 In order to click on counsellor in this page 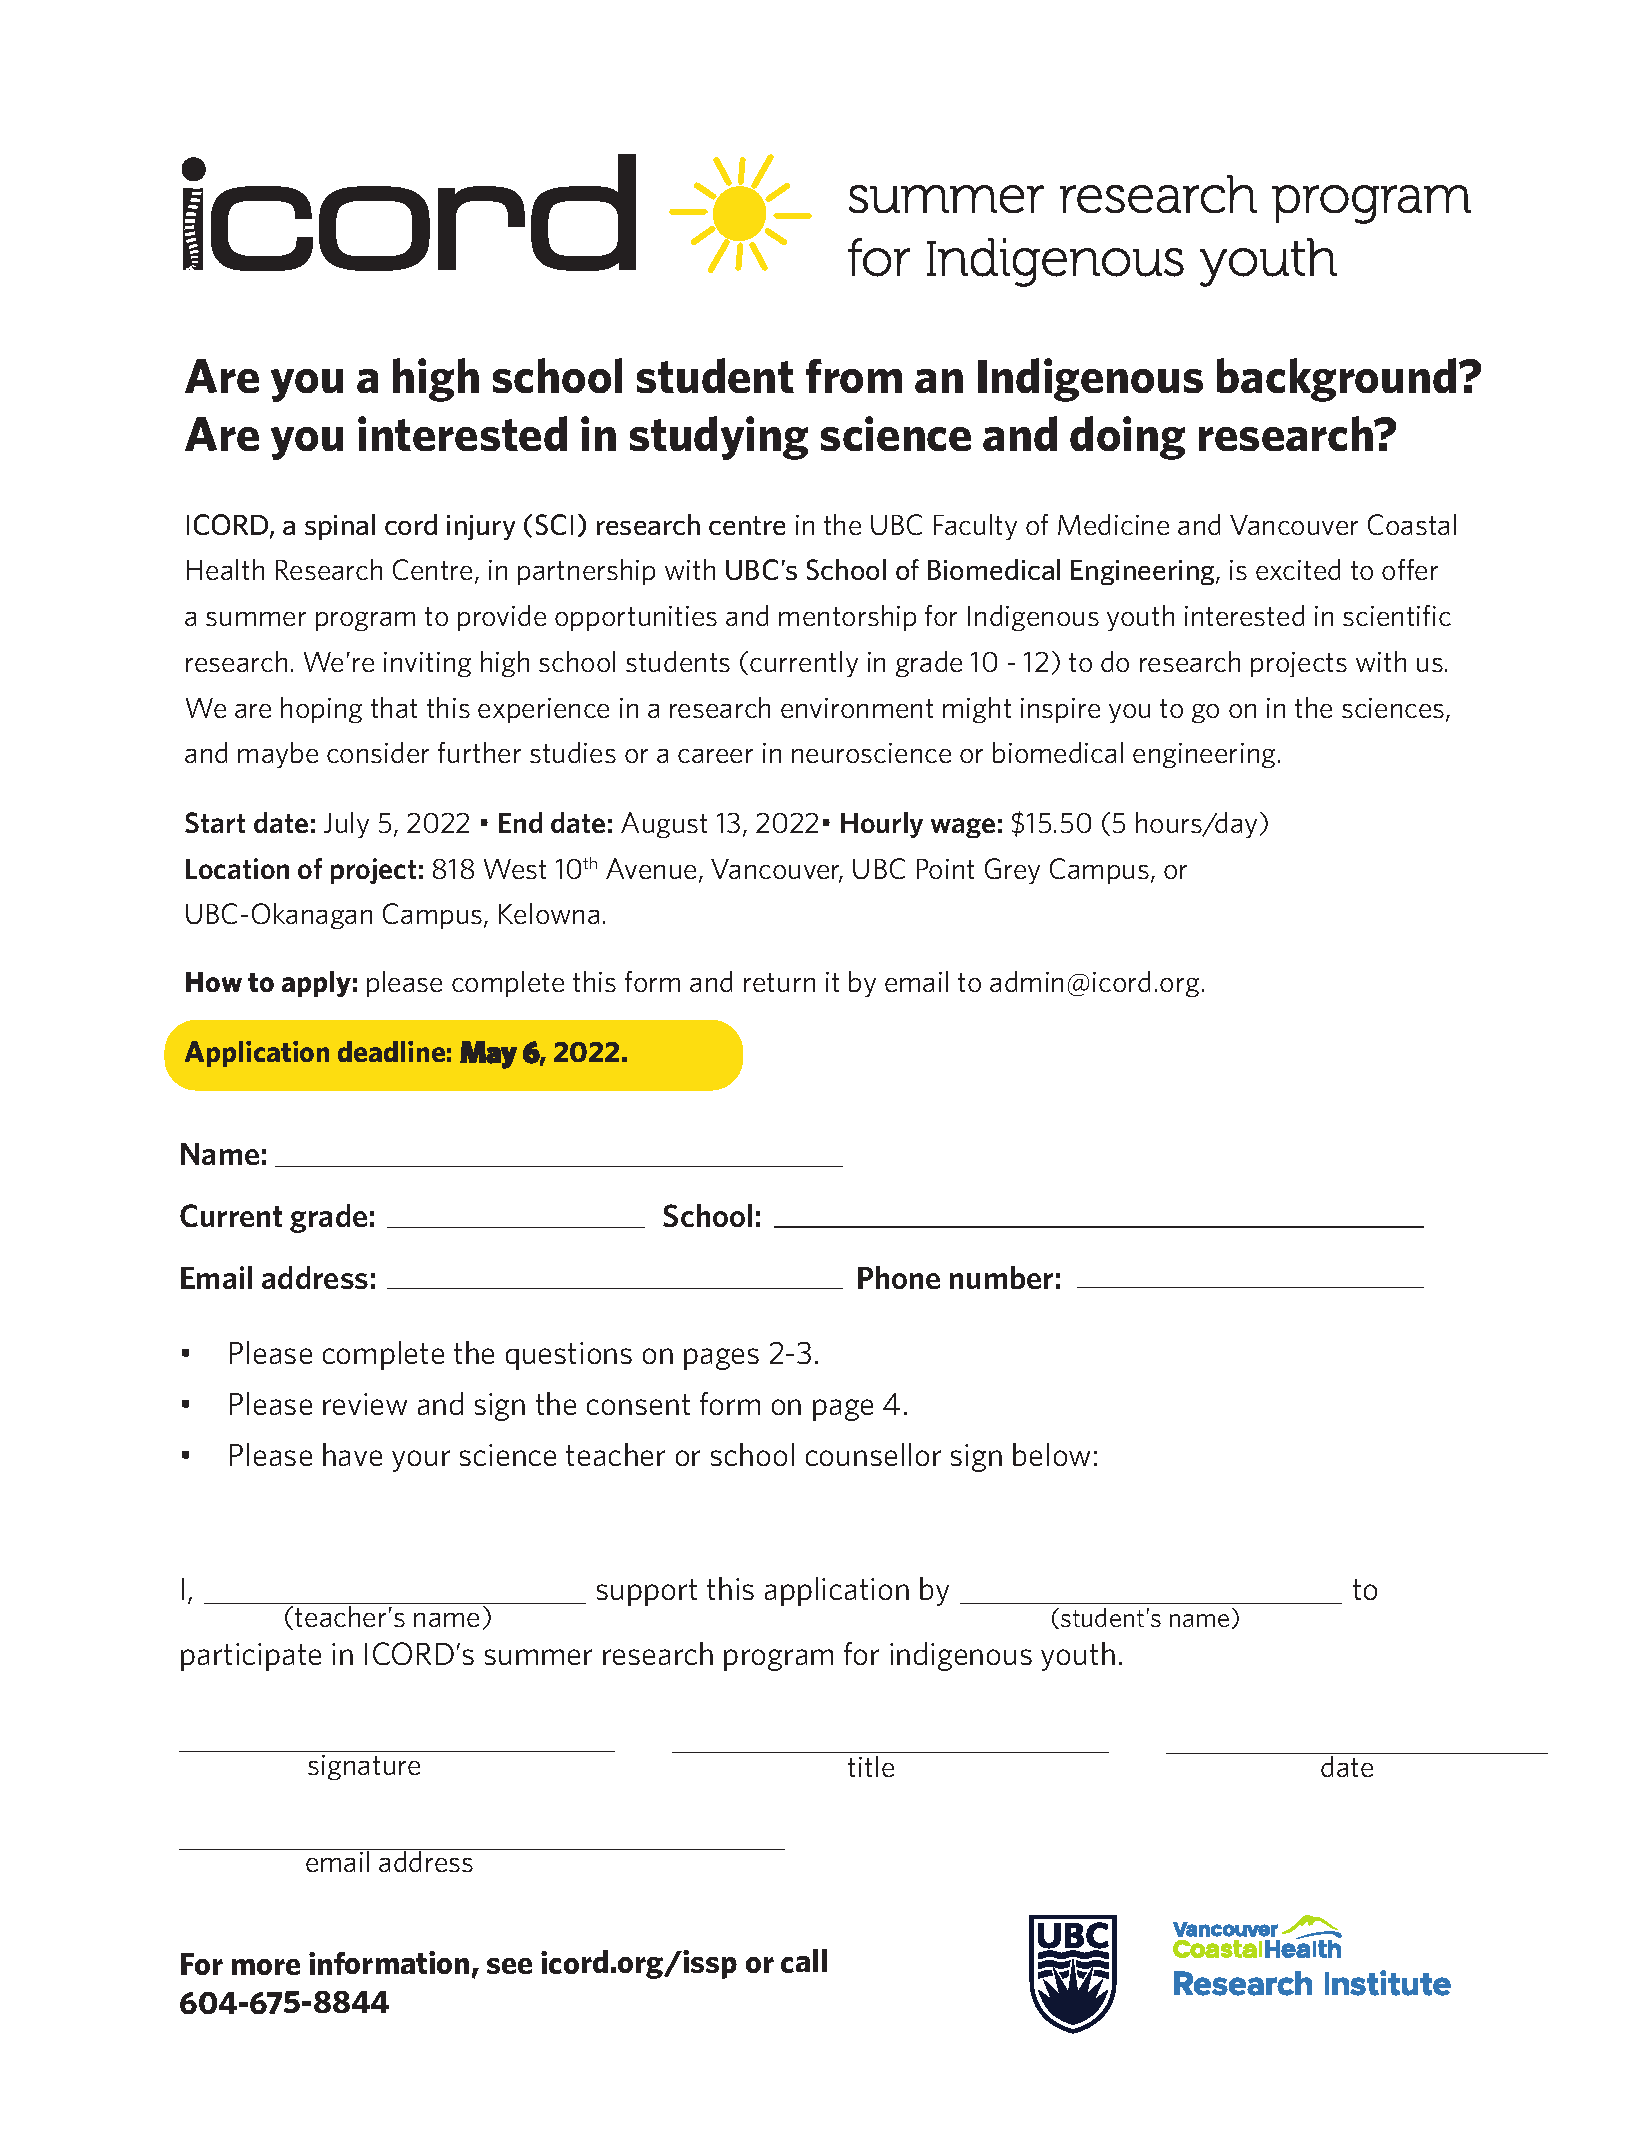, I will do `click(873, 1454)`.
